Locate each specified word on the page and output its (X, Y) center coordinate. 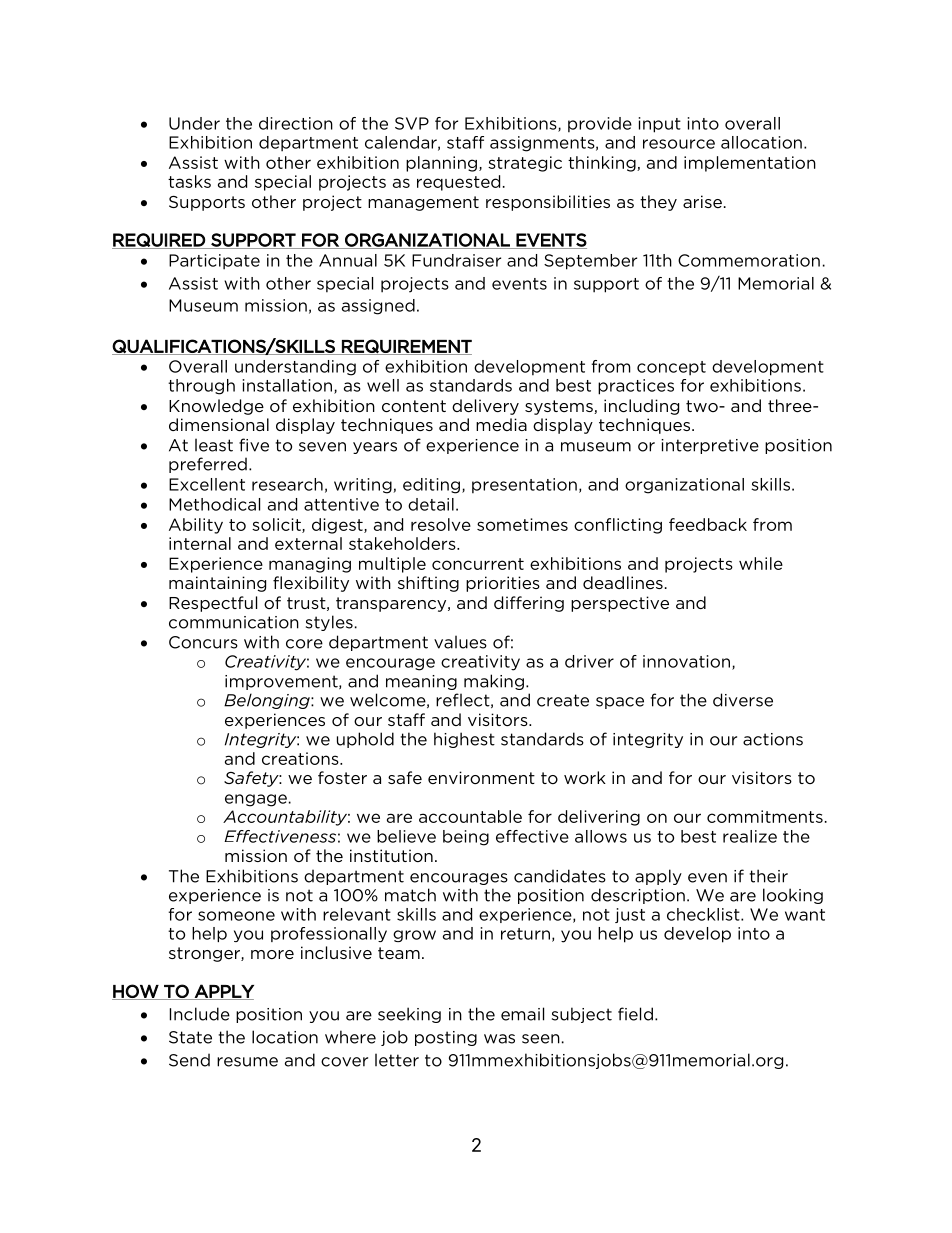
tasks (189, 181)
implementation (750, 164)
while (761, 563)
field (635, 1014)
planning (441, 164)
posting (446, 1038)
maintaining (217, 584)
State (190, 1037)
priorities (503, 584)
